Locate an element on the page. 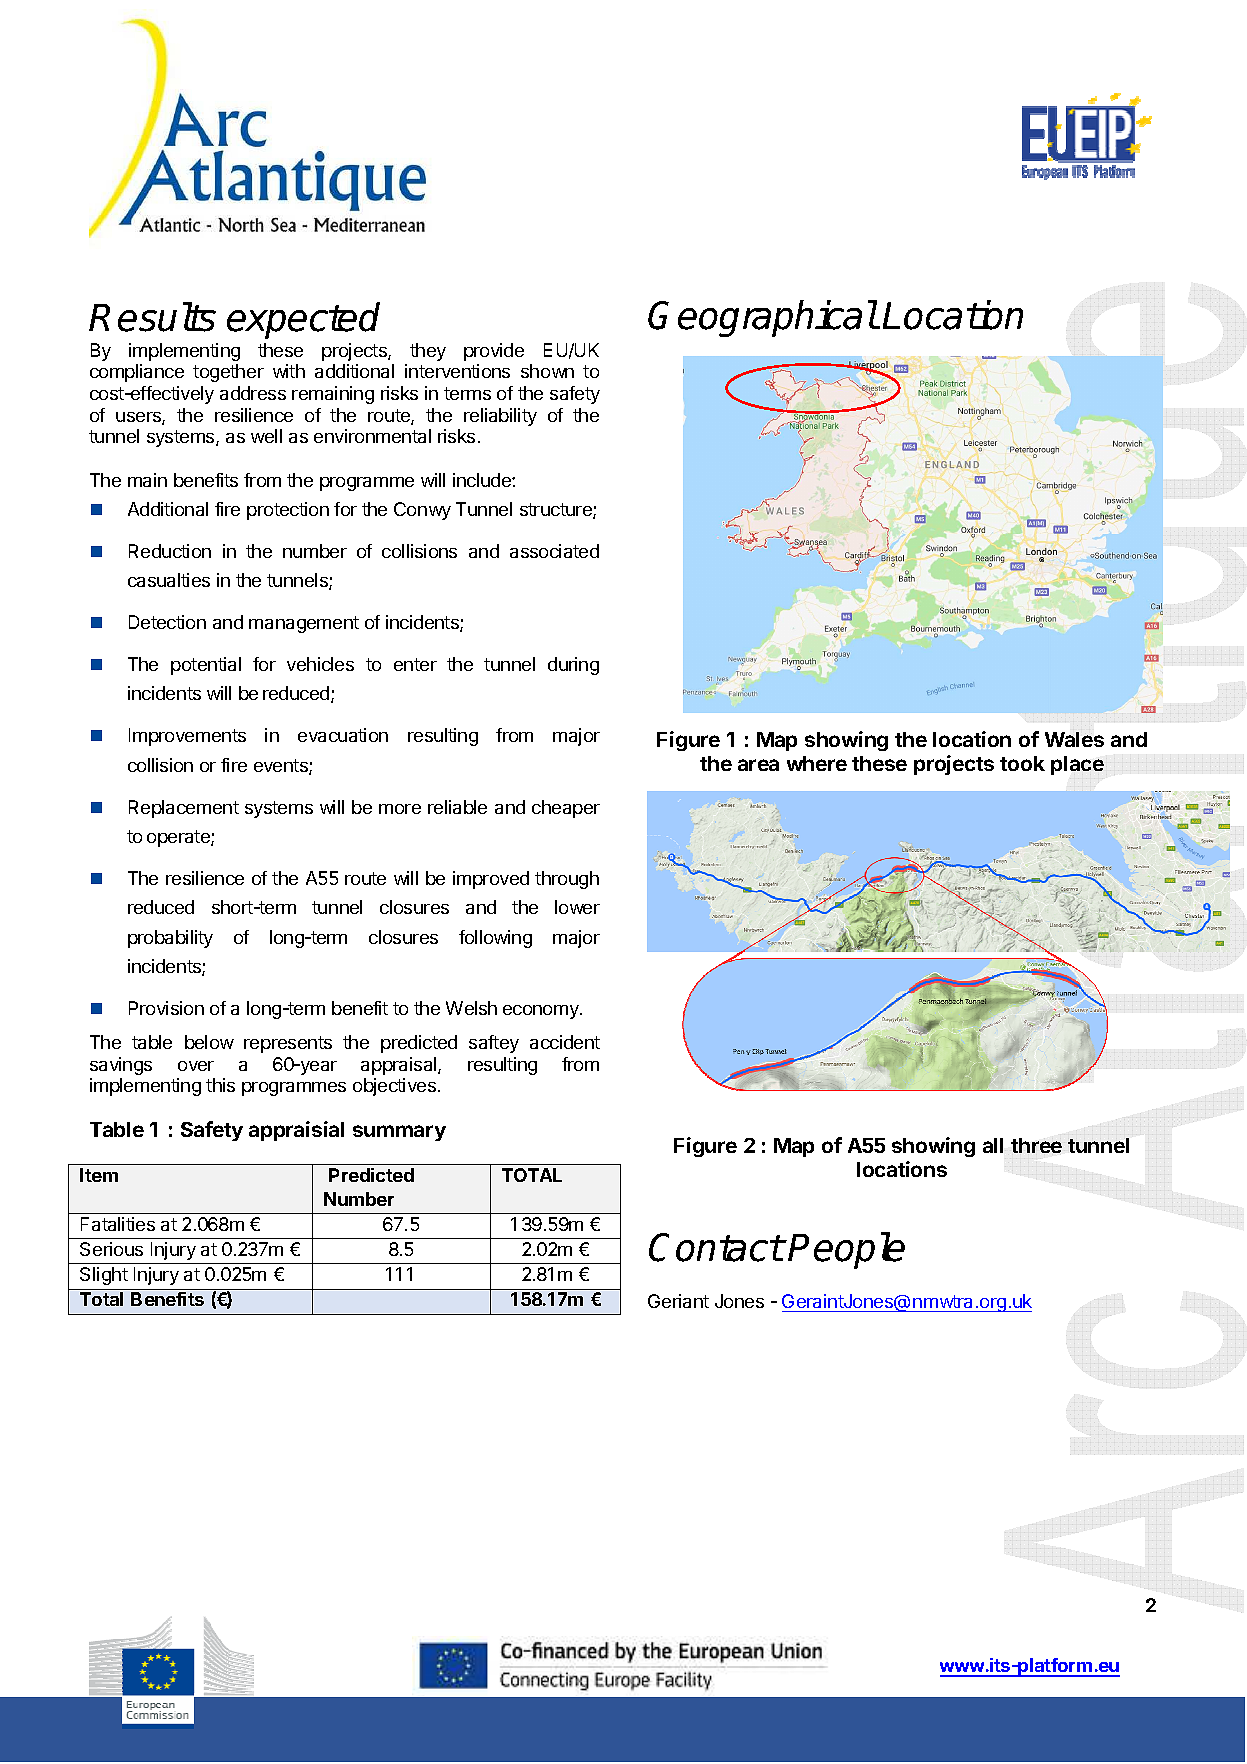  associated is located at coordinates (554, 551).
